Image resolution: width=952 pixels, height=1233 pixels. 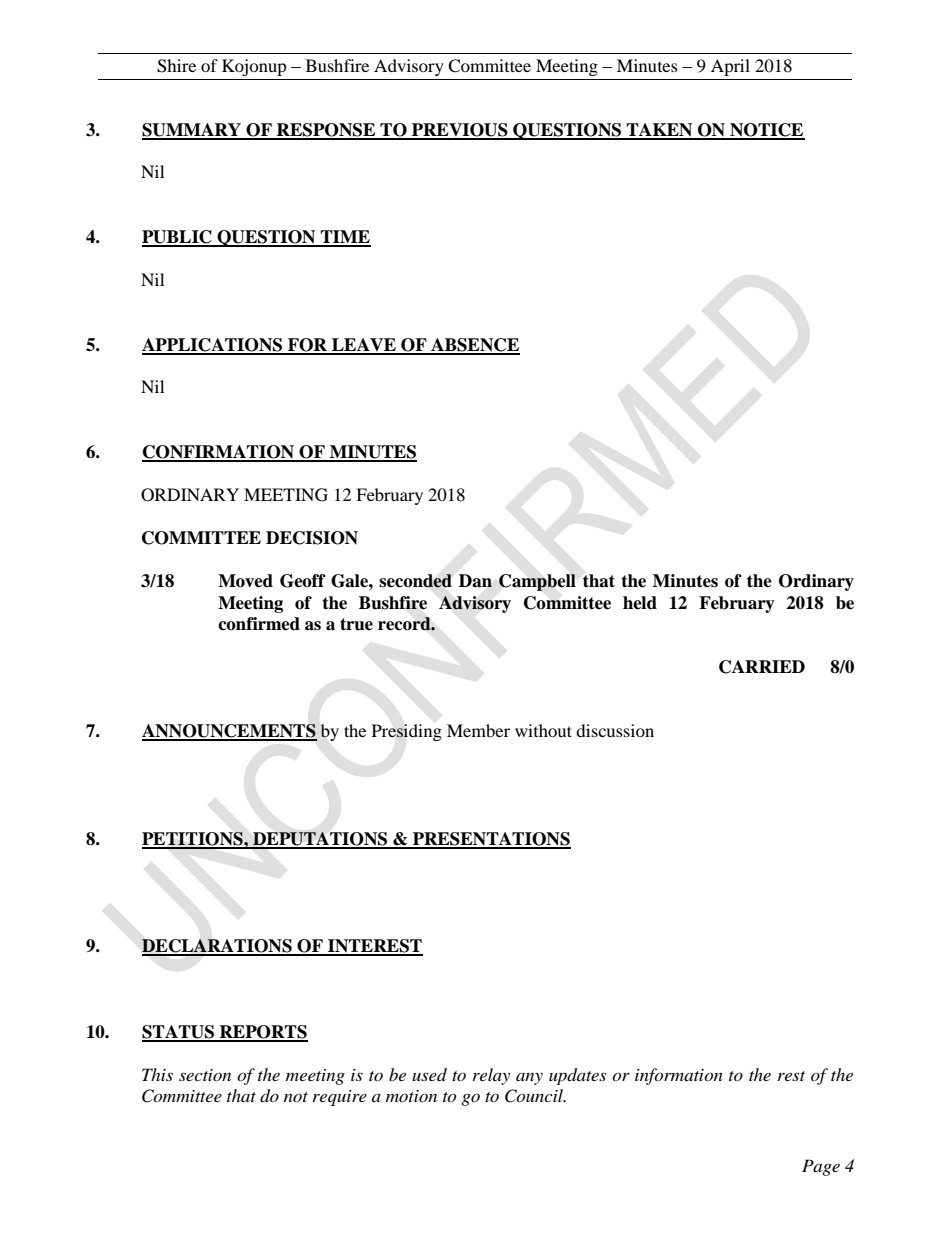 What do you see at coordinates (730, 67) in the page?
I see `April` at bounding box center [730, 67].
